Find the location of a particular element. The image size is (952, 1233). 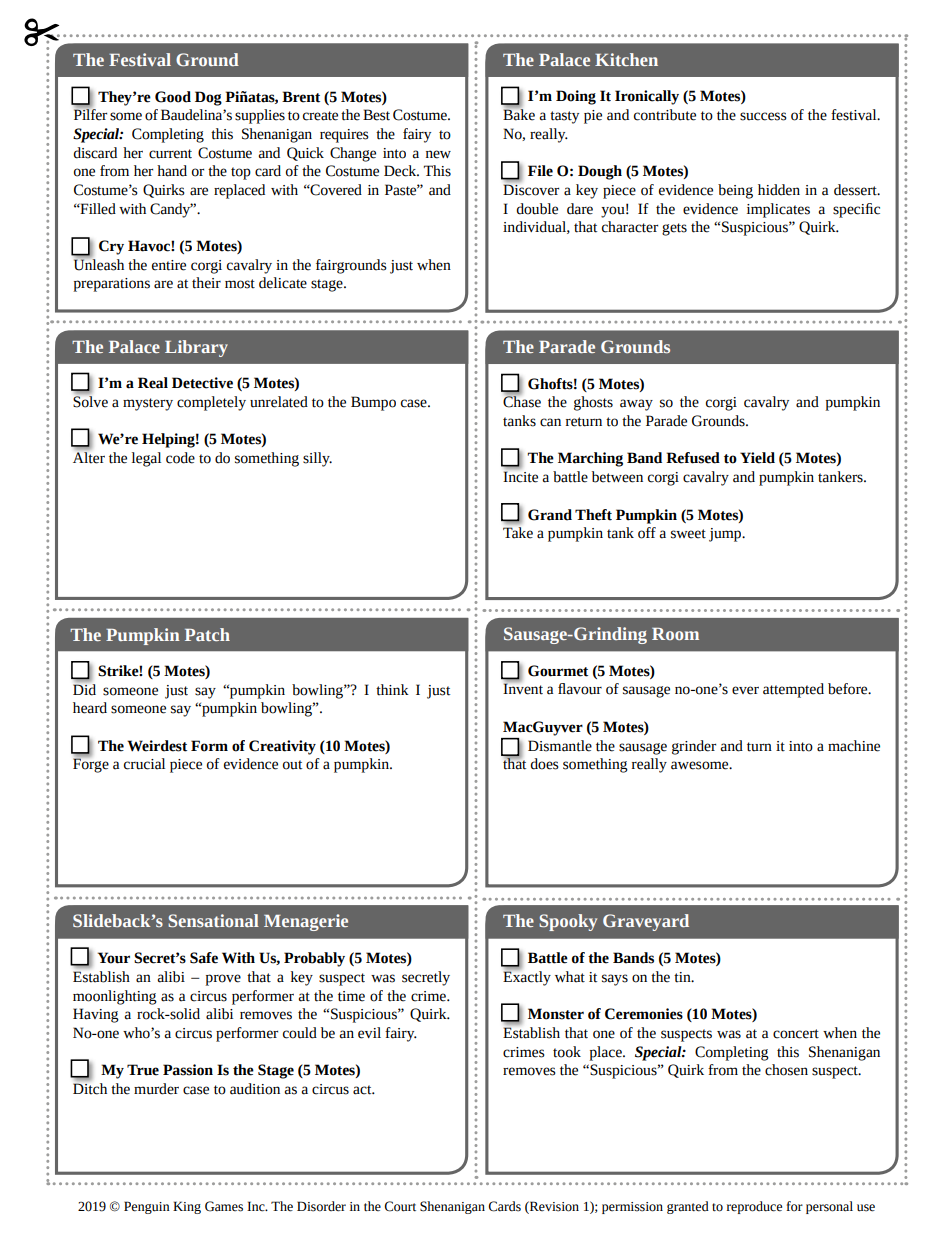

Court is located at coordinates (400, 1206).
